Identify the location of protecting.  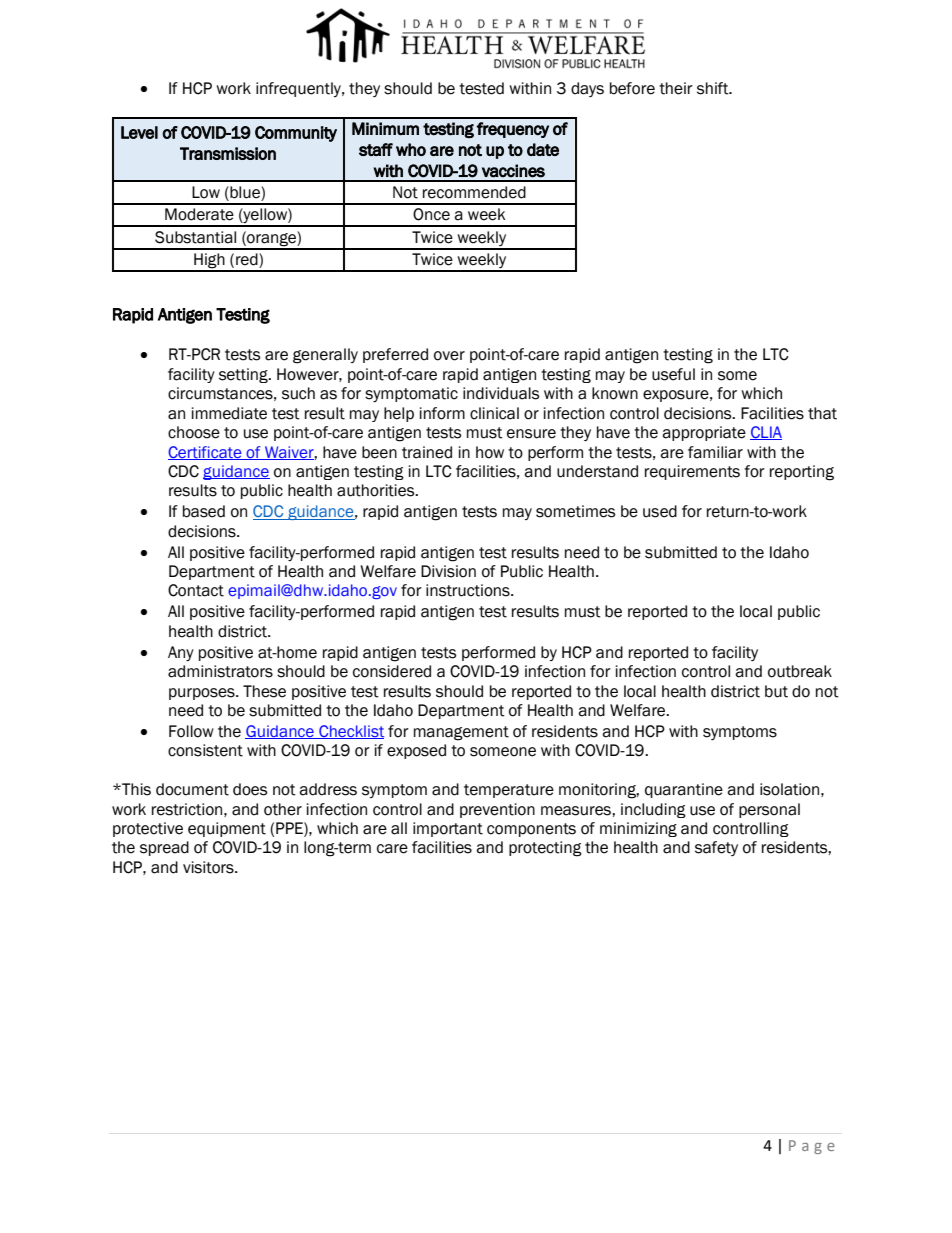
(545, 849).
